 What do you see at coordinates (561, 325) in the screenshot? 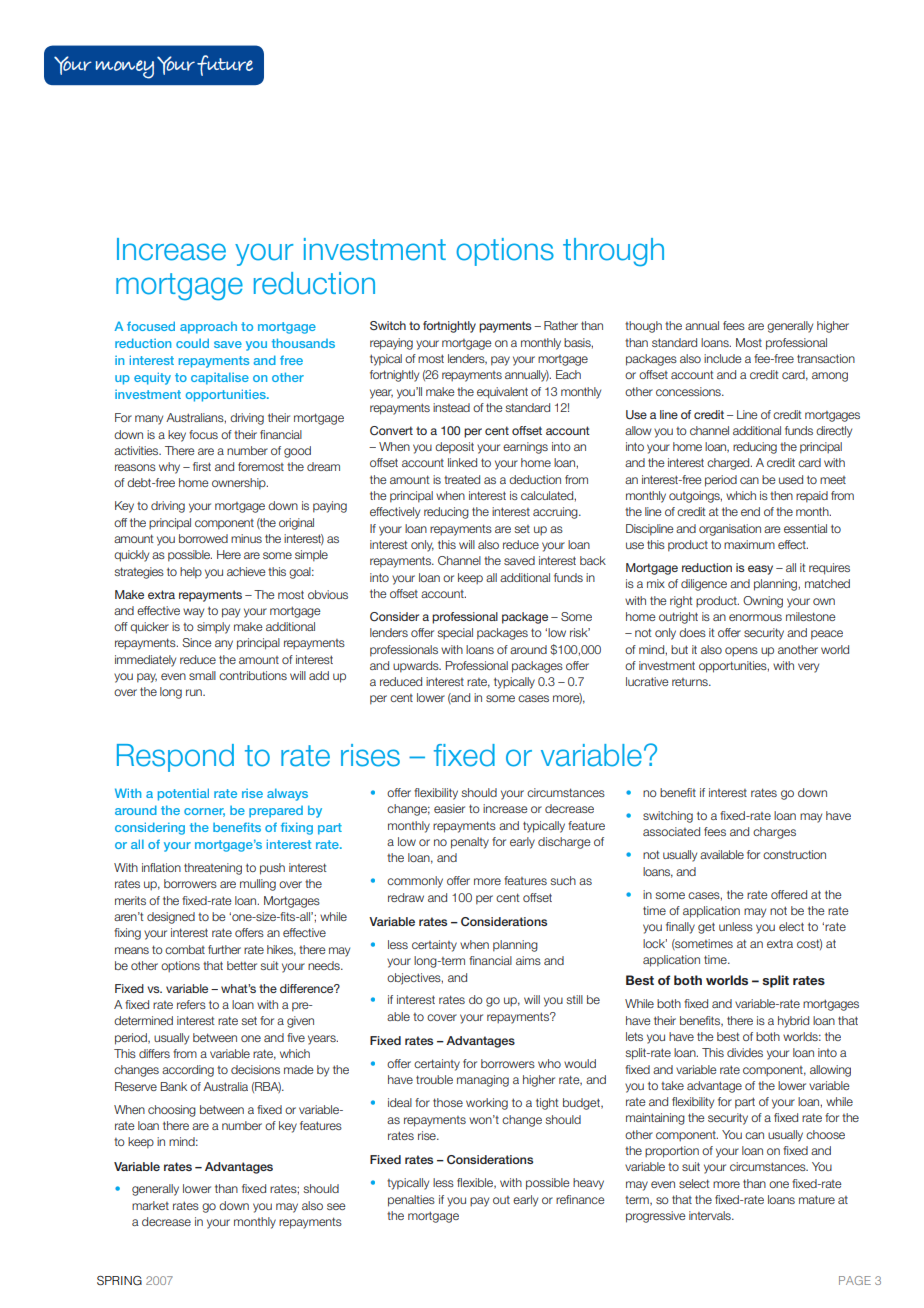
I see `Rather` at bounding box center [561, 325].
